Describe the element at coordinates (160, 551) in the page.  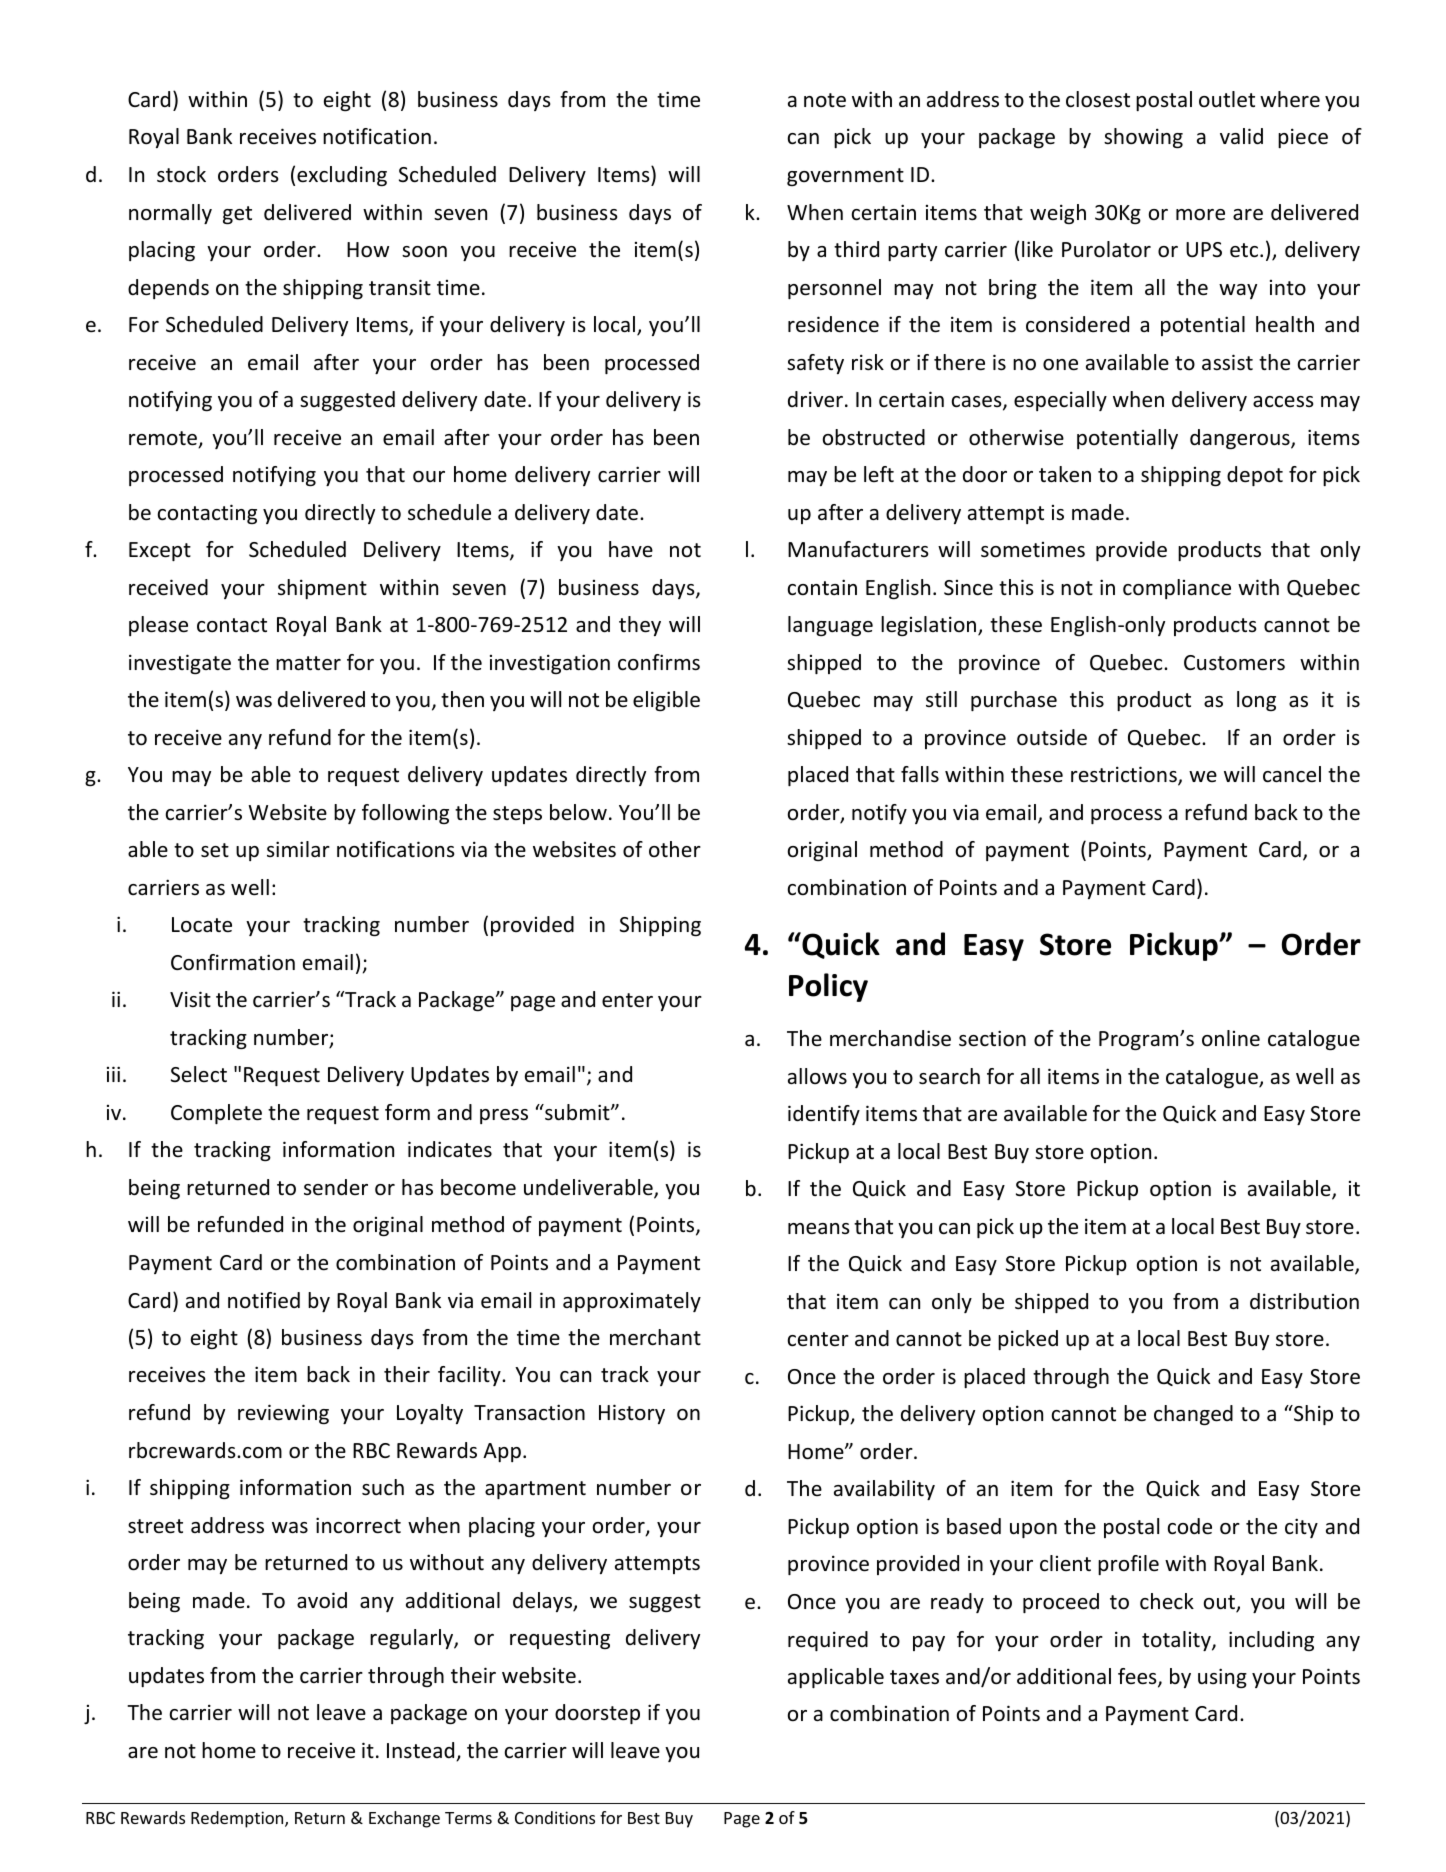
I see `Except` at that location.
